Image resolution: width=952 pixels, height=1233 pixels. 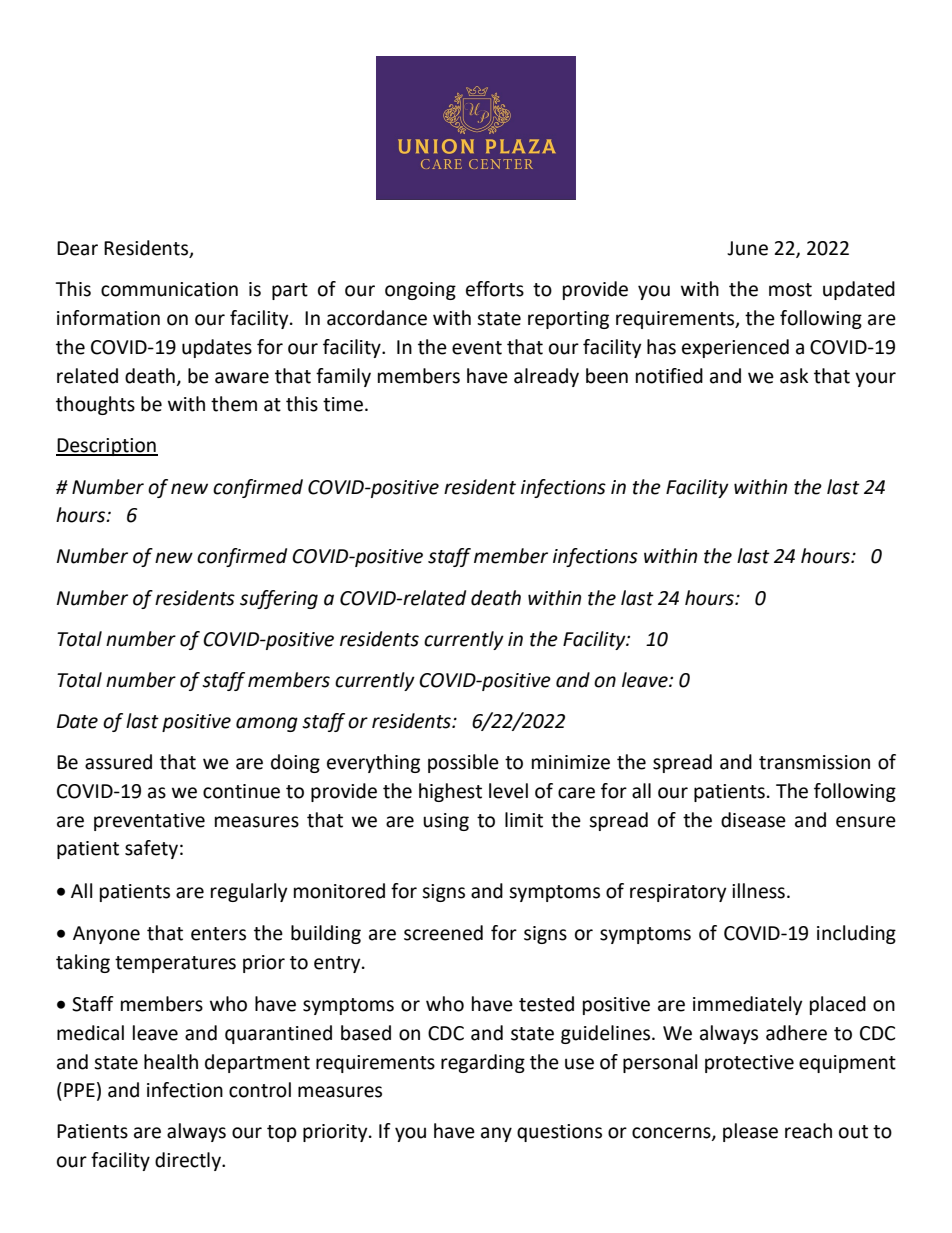 What do you see at coordinates (794, 376) in the screenshot?
I see `ask` at bounding box center [794, 376].
